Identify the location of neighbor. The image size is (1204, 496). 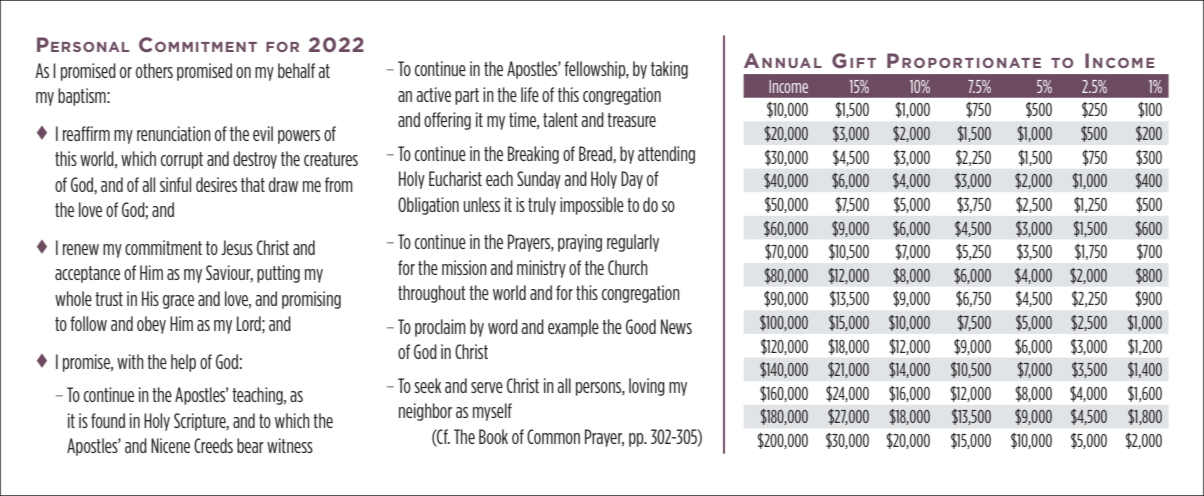
(425, 412).
